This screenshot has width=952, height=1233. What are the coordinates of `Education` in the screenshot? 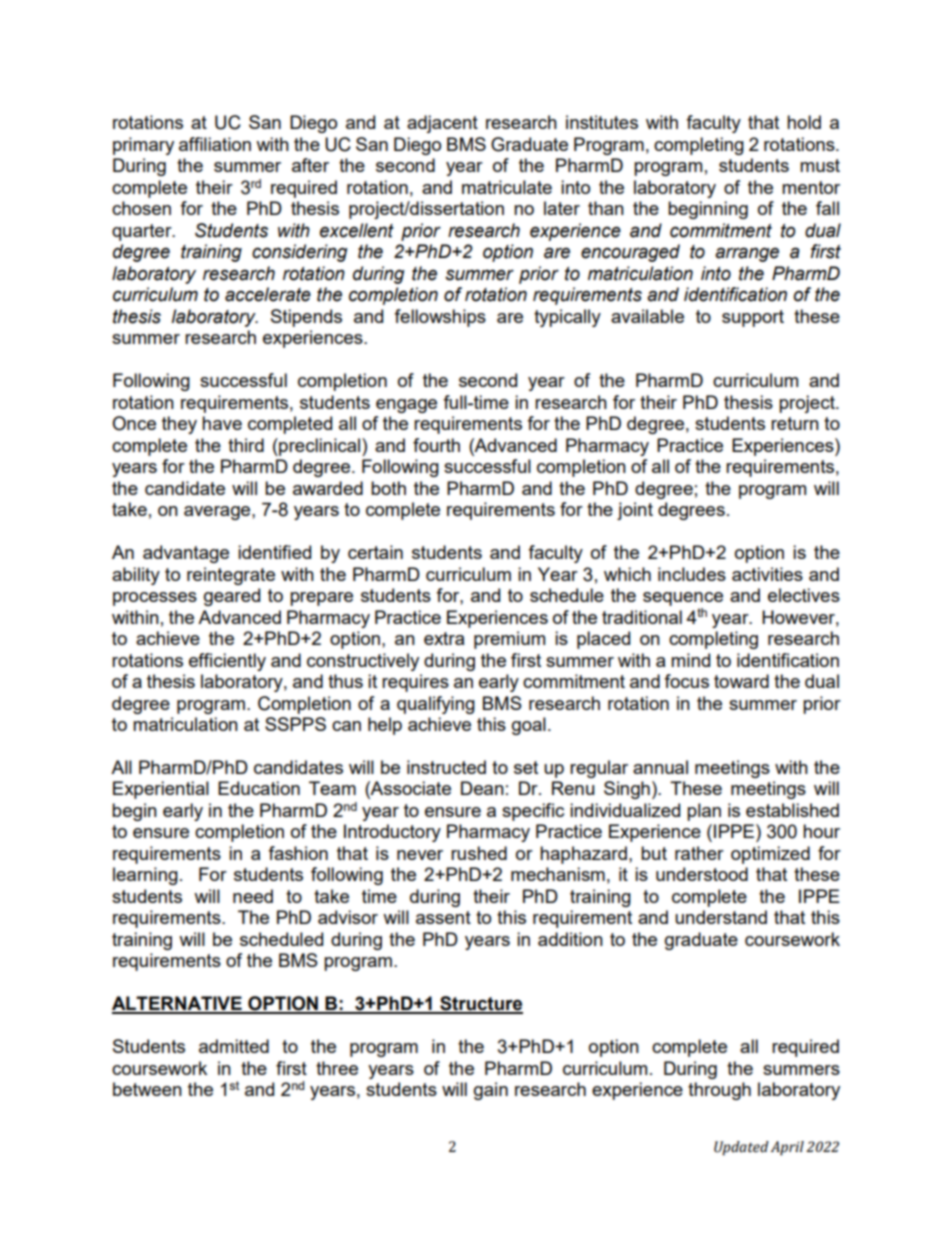 It's located at (259, 788).
